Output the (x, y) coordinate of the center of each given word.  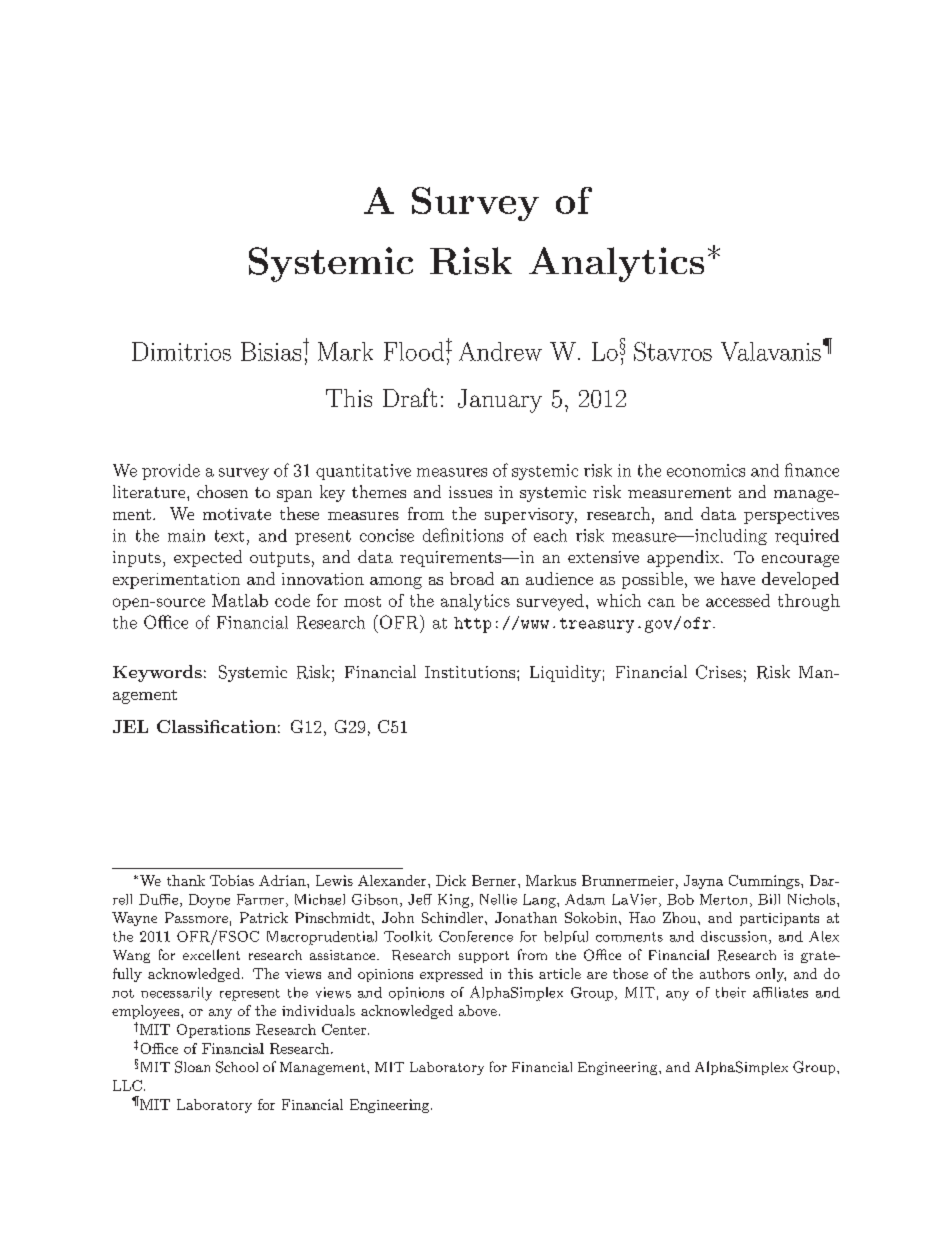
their (731, 992)
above (478, 1010)
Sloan (192, 1067)
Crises (719, 672)
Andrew (500, 351)
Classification (216, 726)
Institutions (471, 672)
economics (706, 470)
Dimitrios (181, 351)
